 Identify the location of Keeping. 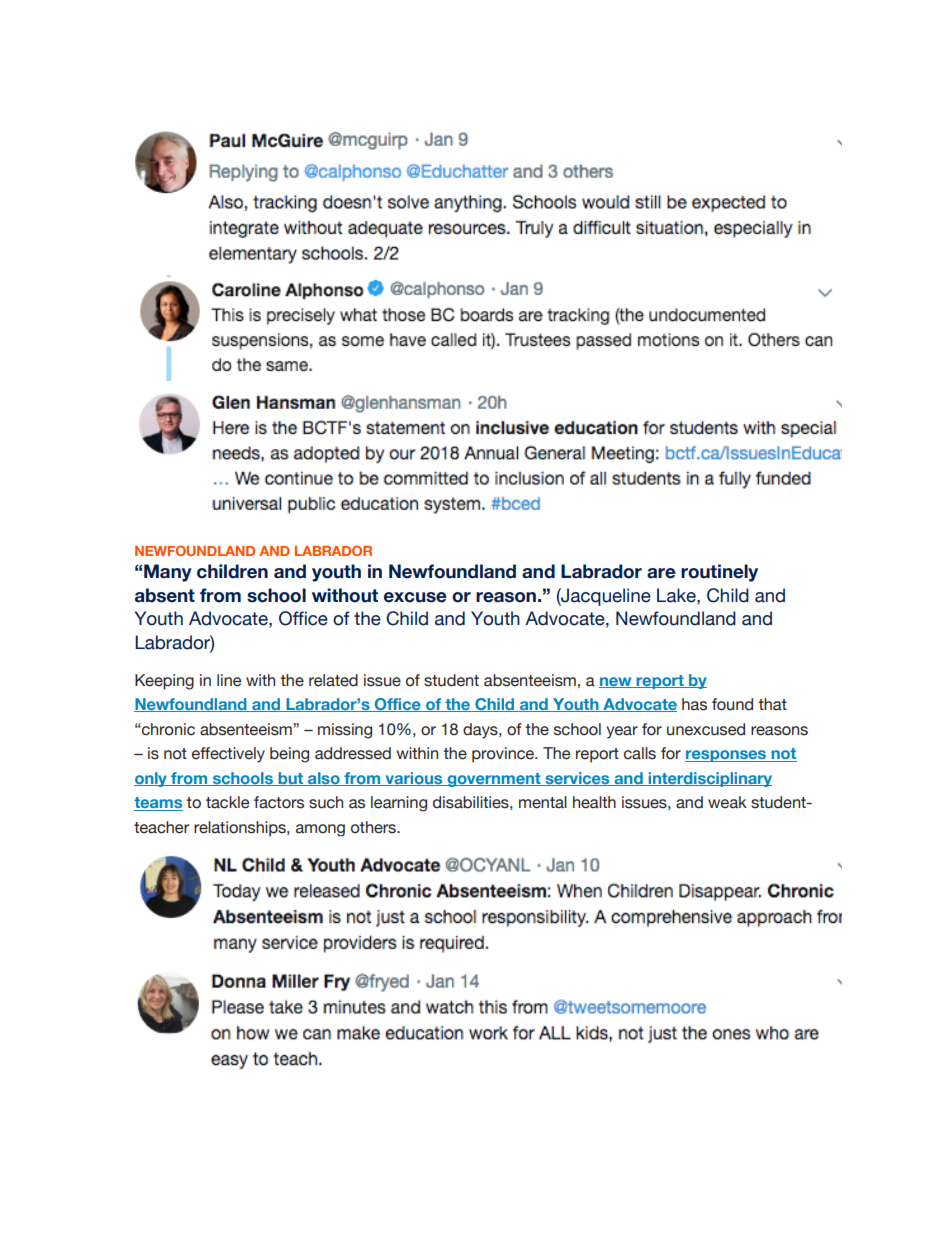
(164, 682).
